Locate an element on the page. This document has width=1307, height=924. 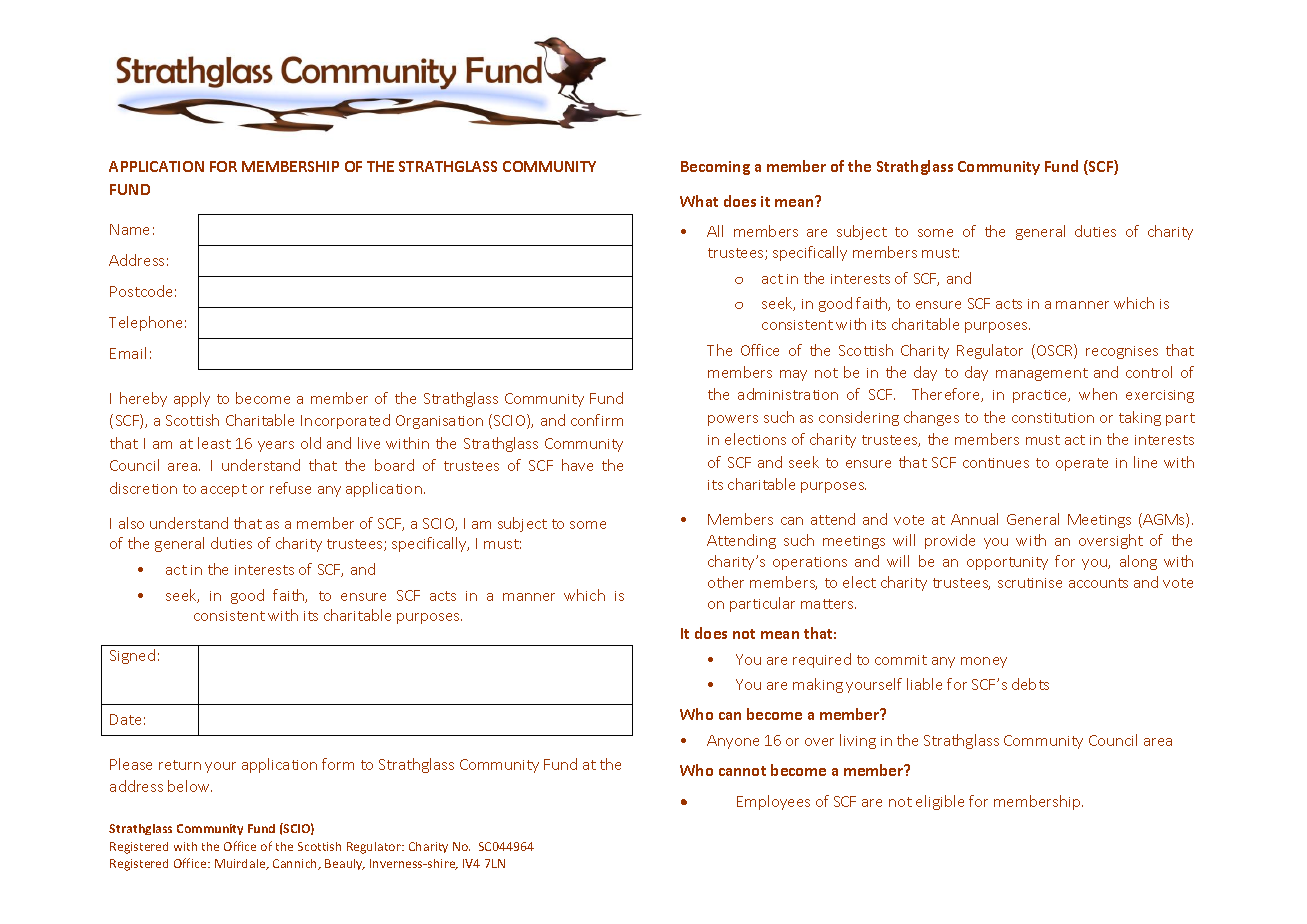
also is located at coordinates (131, 523).
